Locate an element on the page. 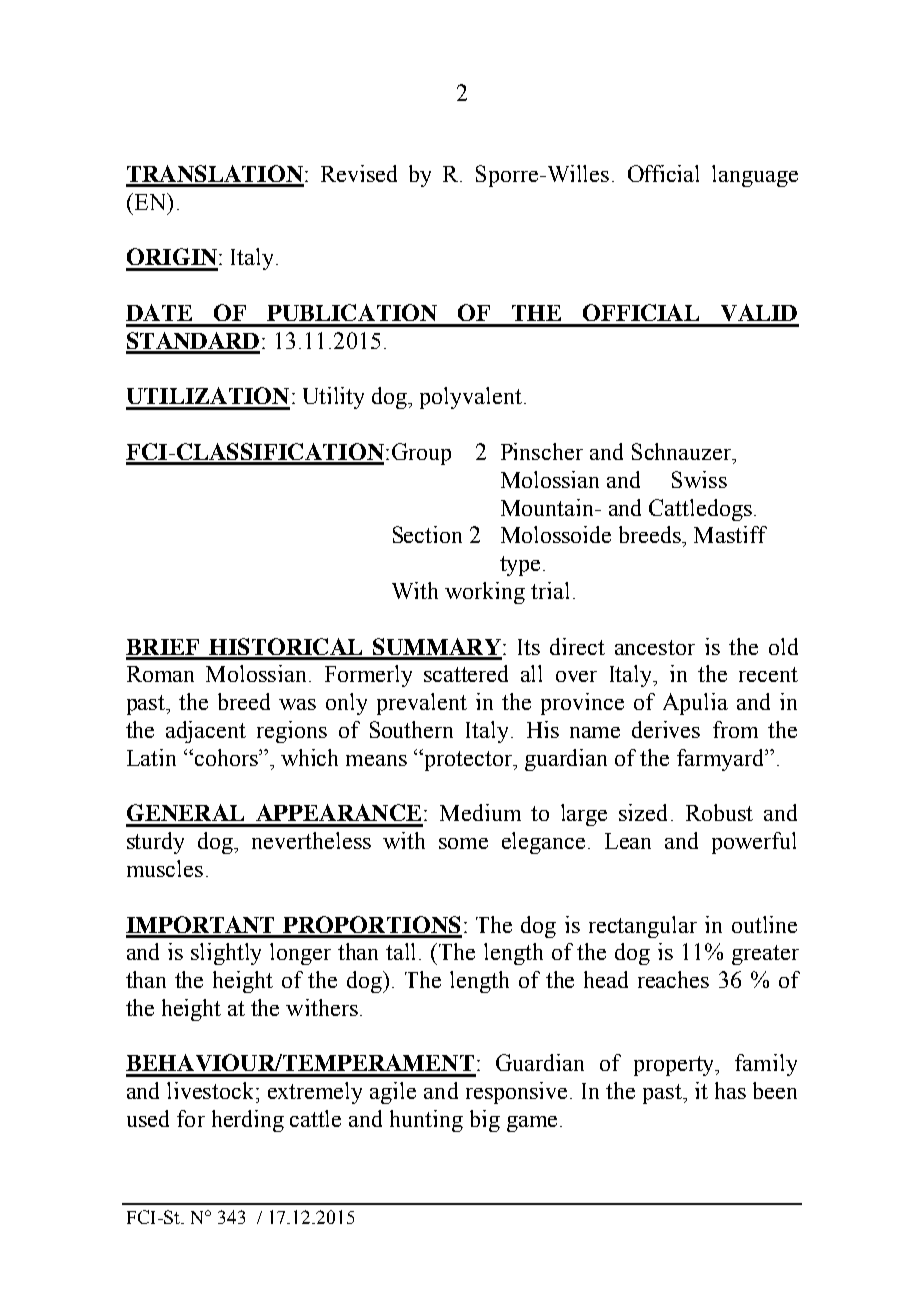 This page has height=1308, width=924. outline is located at coordinates (764, 924).
